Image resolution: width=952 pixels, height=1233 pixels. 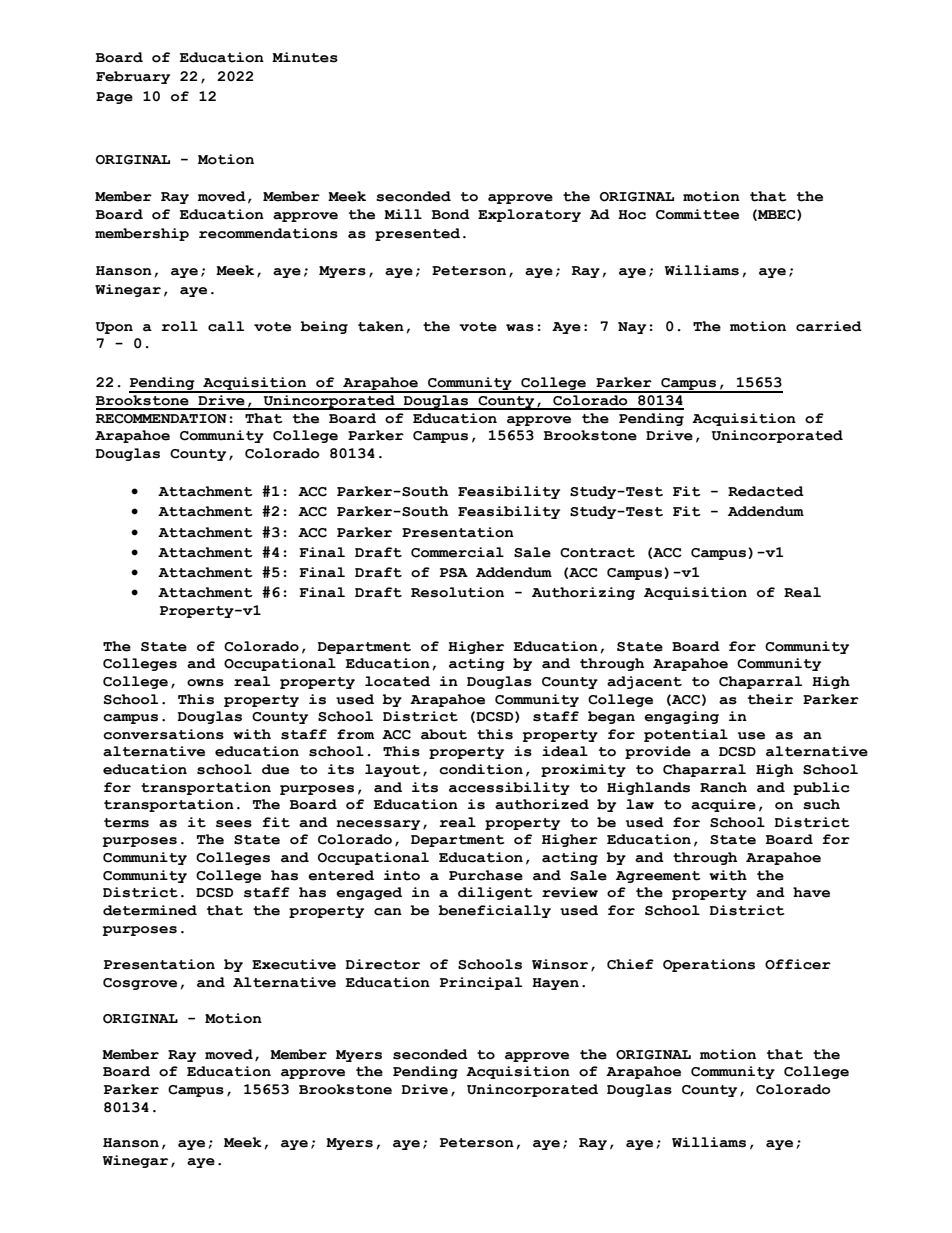 What do you see at coordinates (133, 77) in the screenshot?
I see `February` at bounding box center [133, 77].
